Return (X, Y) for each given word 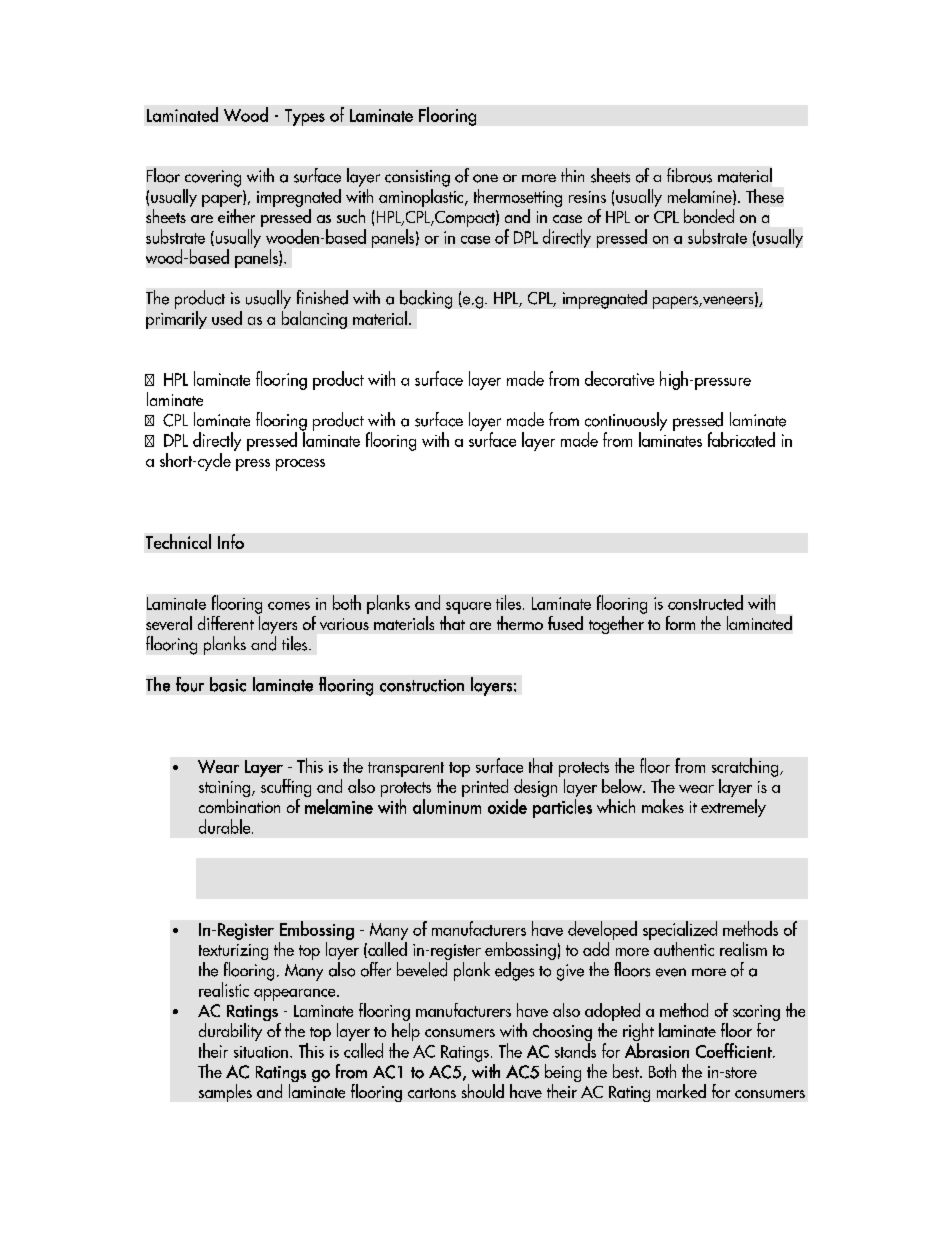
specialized (680, 930)
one (485, 178)
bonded (709, 216)
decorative (619, 378)
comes (289, 606)
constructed (705, 602)
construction (422, 685)
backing (426, 299)
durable (226, 826)
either (236, 216)
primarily (176, 318)
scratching (746, 767)
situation (261, 1052)
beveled (422, 969)
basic (228, 684)
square (468, 608)
